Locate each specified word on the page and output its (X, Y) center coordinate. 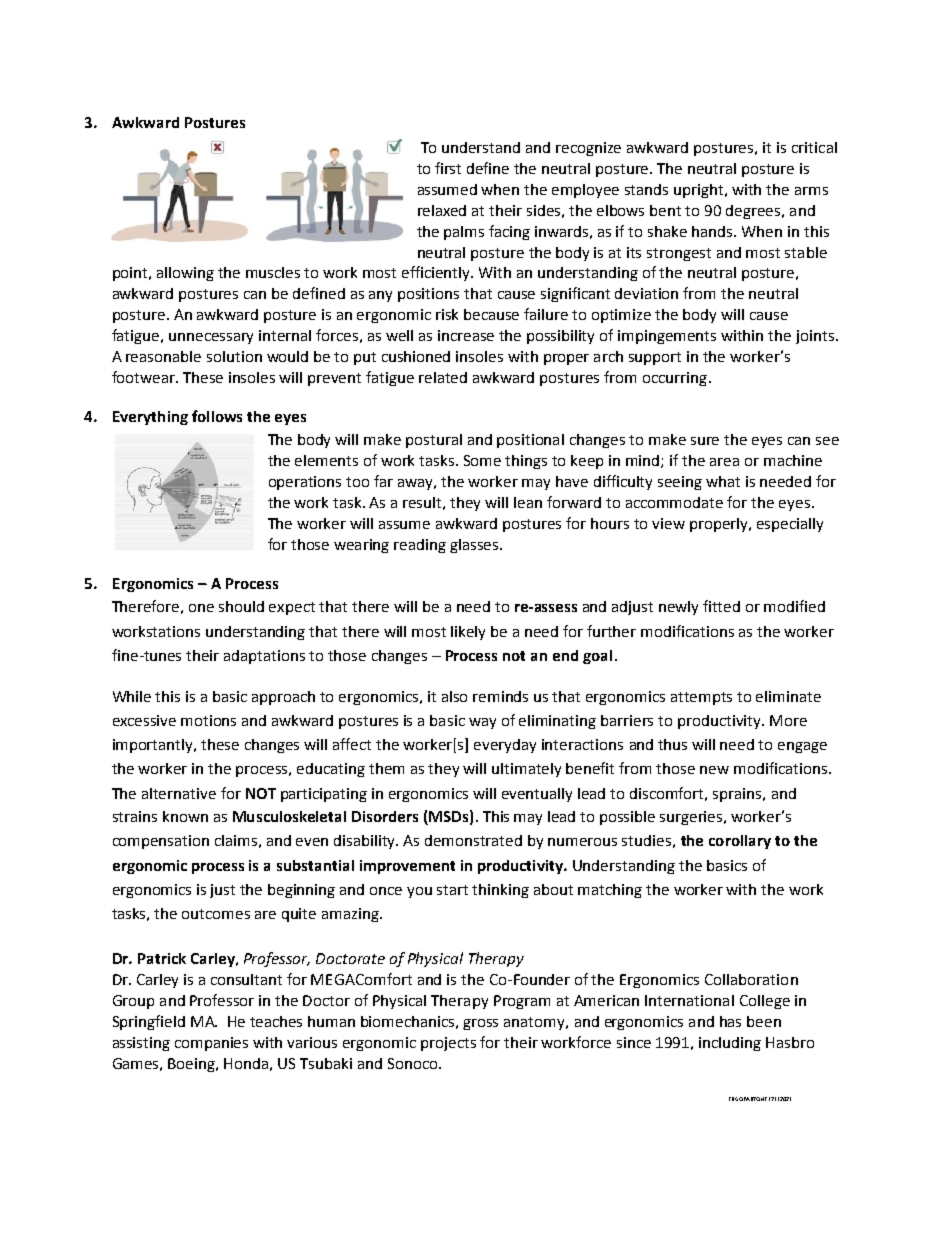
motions (208, 720)
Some (482, 460)
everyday (505, 746)
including (730, 1044)
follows (217, 416)
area (724, 462)
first (448, 168)
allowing (185, 274)
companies (211, 1044)
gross (480, 1024)
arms (811, 191)
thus (672, 744)
